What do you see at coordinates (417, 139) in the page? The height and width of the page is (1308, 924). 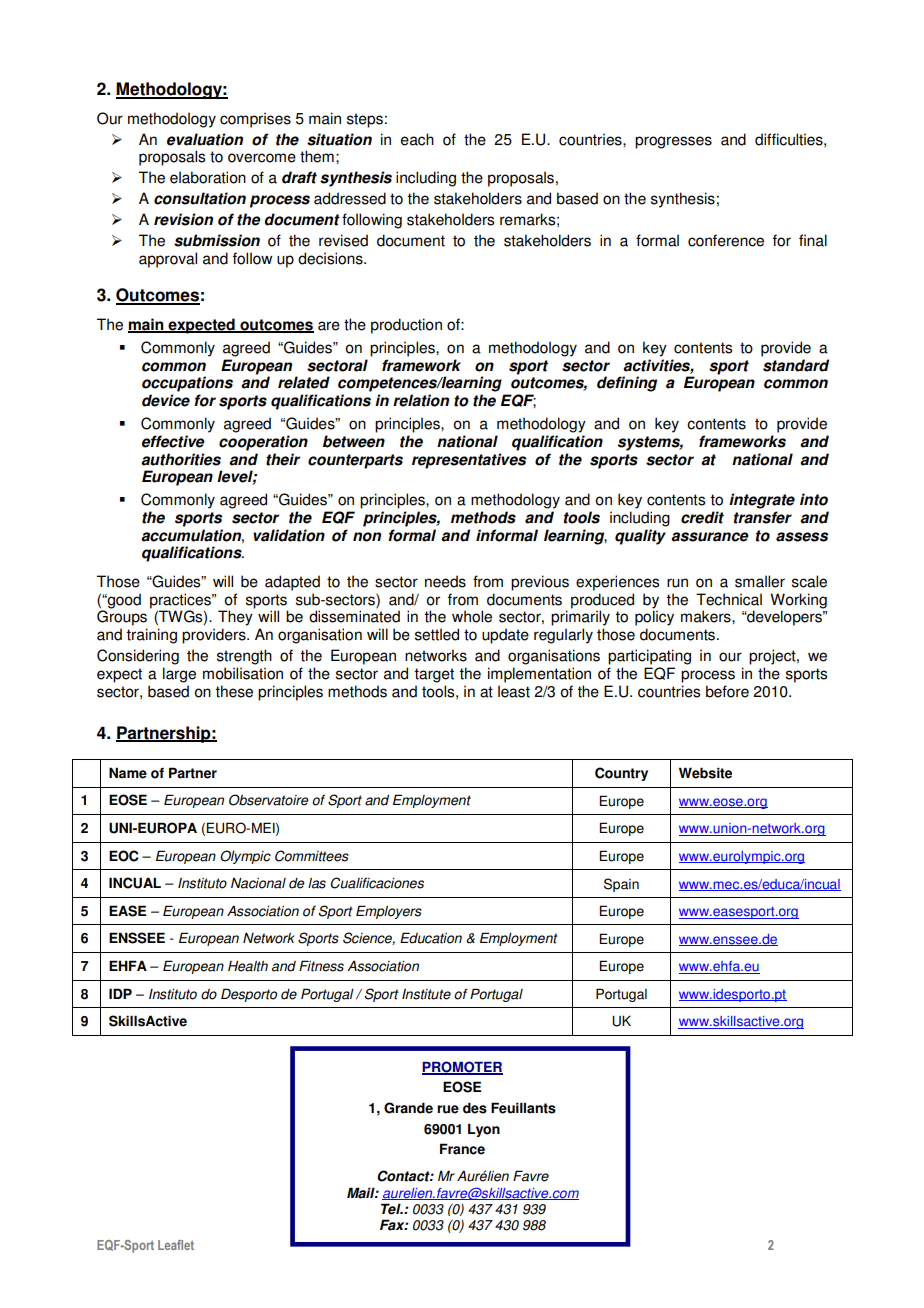 I see `each` at bounding box center [417, 139].
